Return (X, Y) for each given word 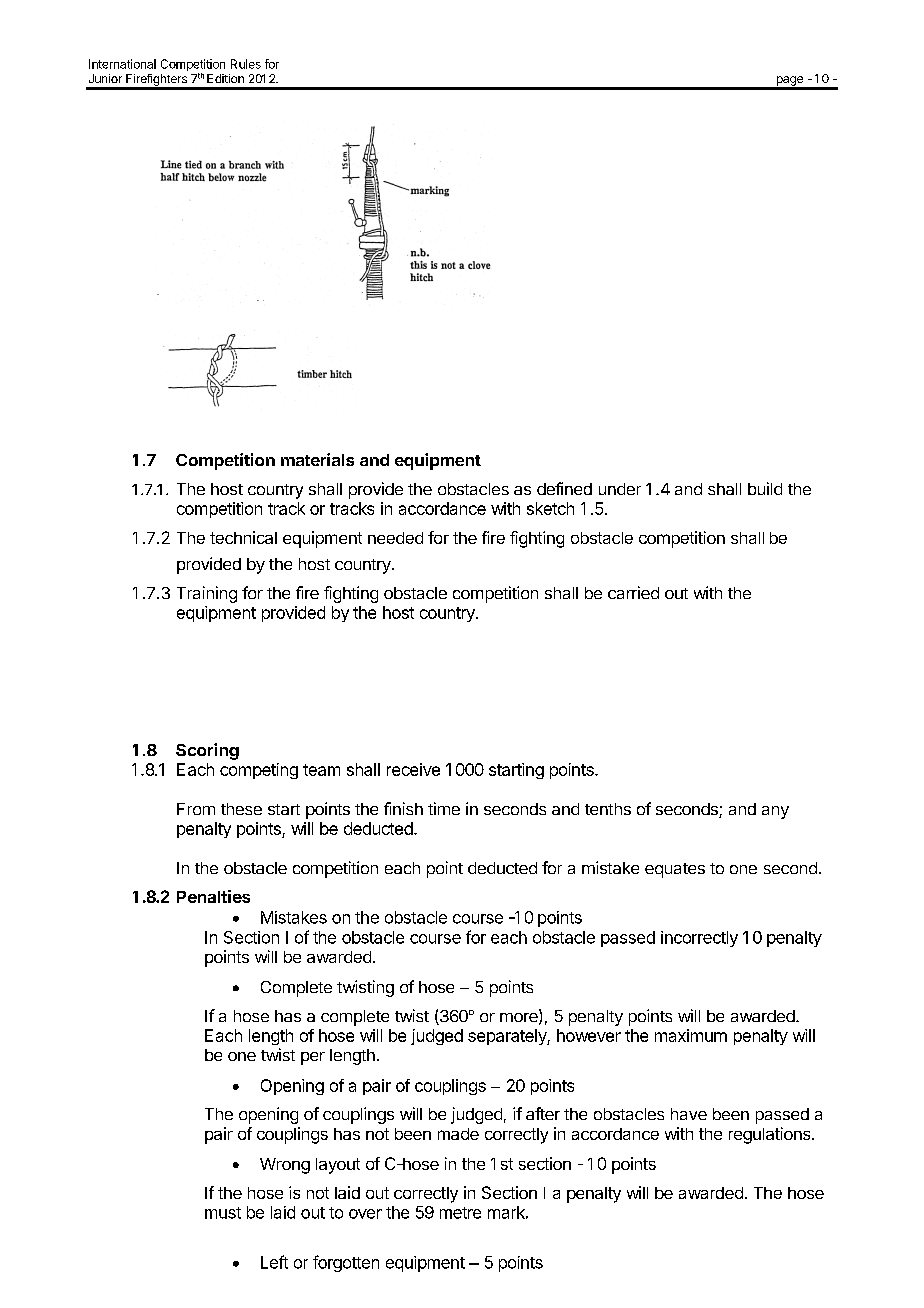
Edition (225, 78)
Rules (246, 64)
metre (460, 1213)
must (223, 1213)
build (765, 488)
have (689, 1114)
